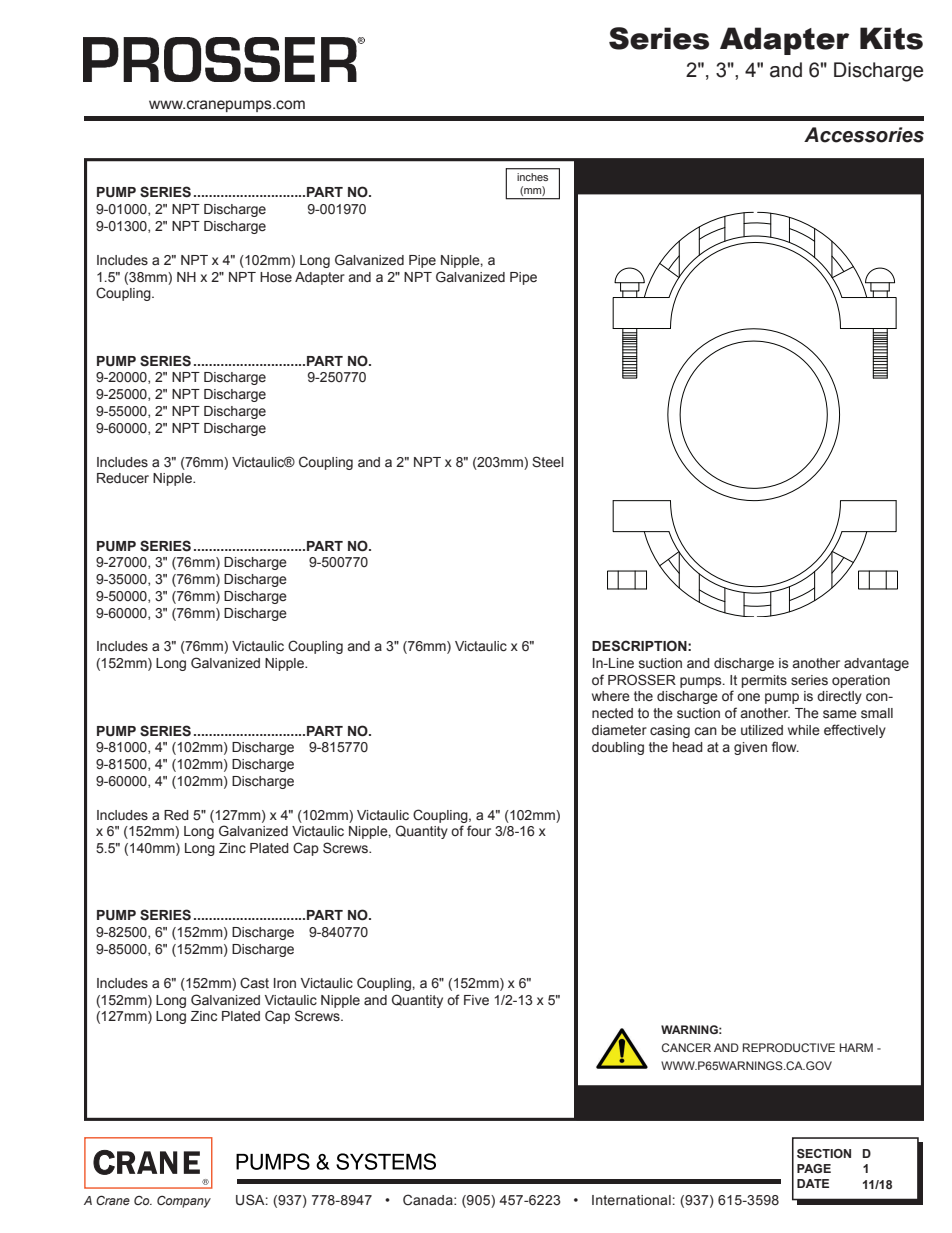  What do you see at coordinates (429, 1199) in the screenshot?
I see `Canada` at bounding box center [429, 1199].
